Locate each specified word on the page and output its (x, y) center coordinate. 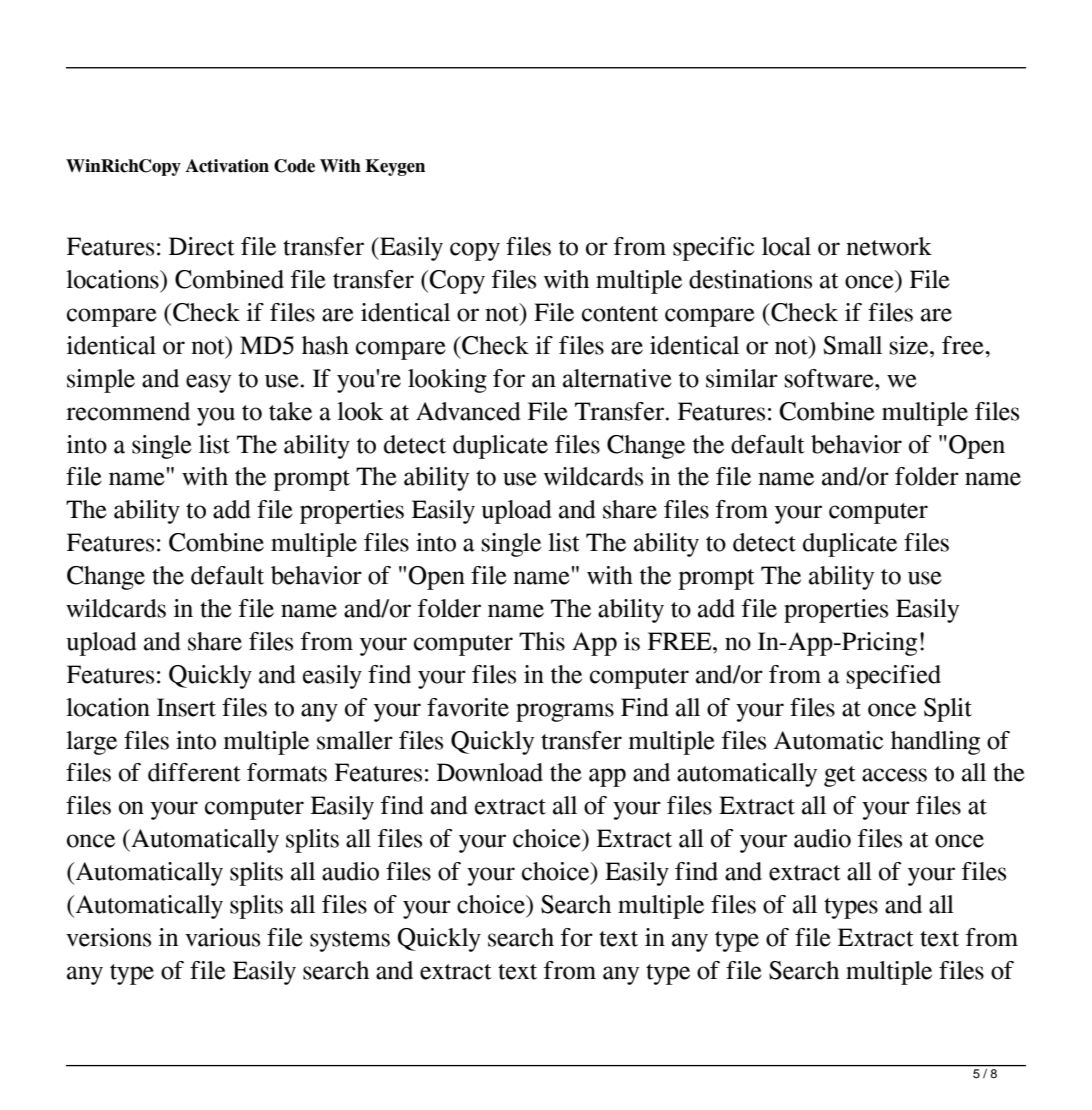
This (542, 641)
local (786, 246)
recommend (128, 411)
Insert (186, 707)
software (830, 378)
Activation (227, 166)
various (222, 937)
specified (894, 677)
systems (350, 941)
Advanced (468, 411)
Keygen (395, 167)
